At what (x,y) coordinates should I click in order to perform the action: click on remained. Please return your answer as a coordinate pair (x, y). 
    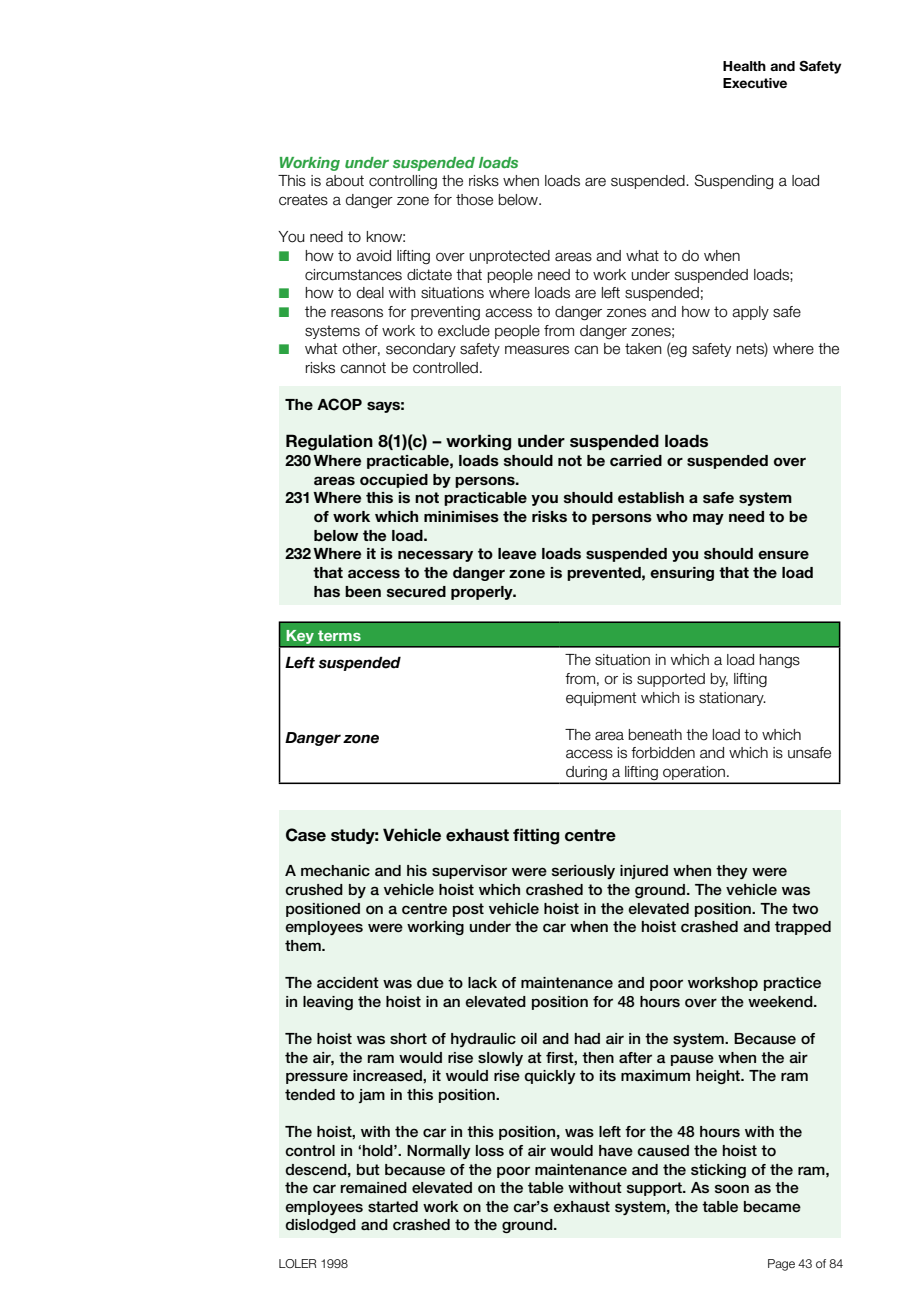
    Looking at the image, I should click on (374, 1188).
